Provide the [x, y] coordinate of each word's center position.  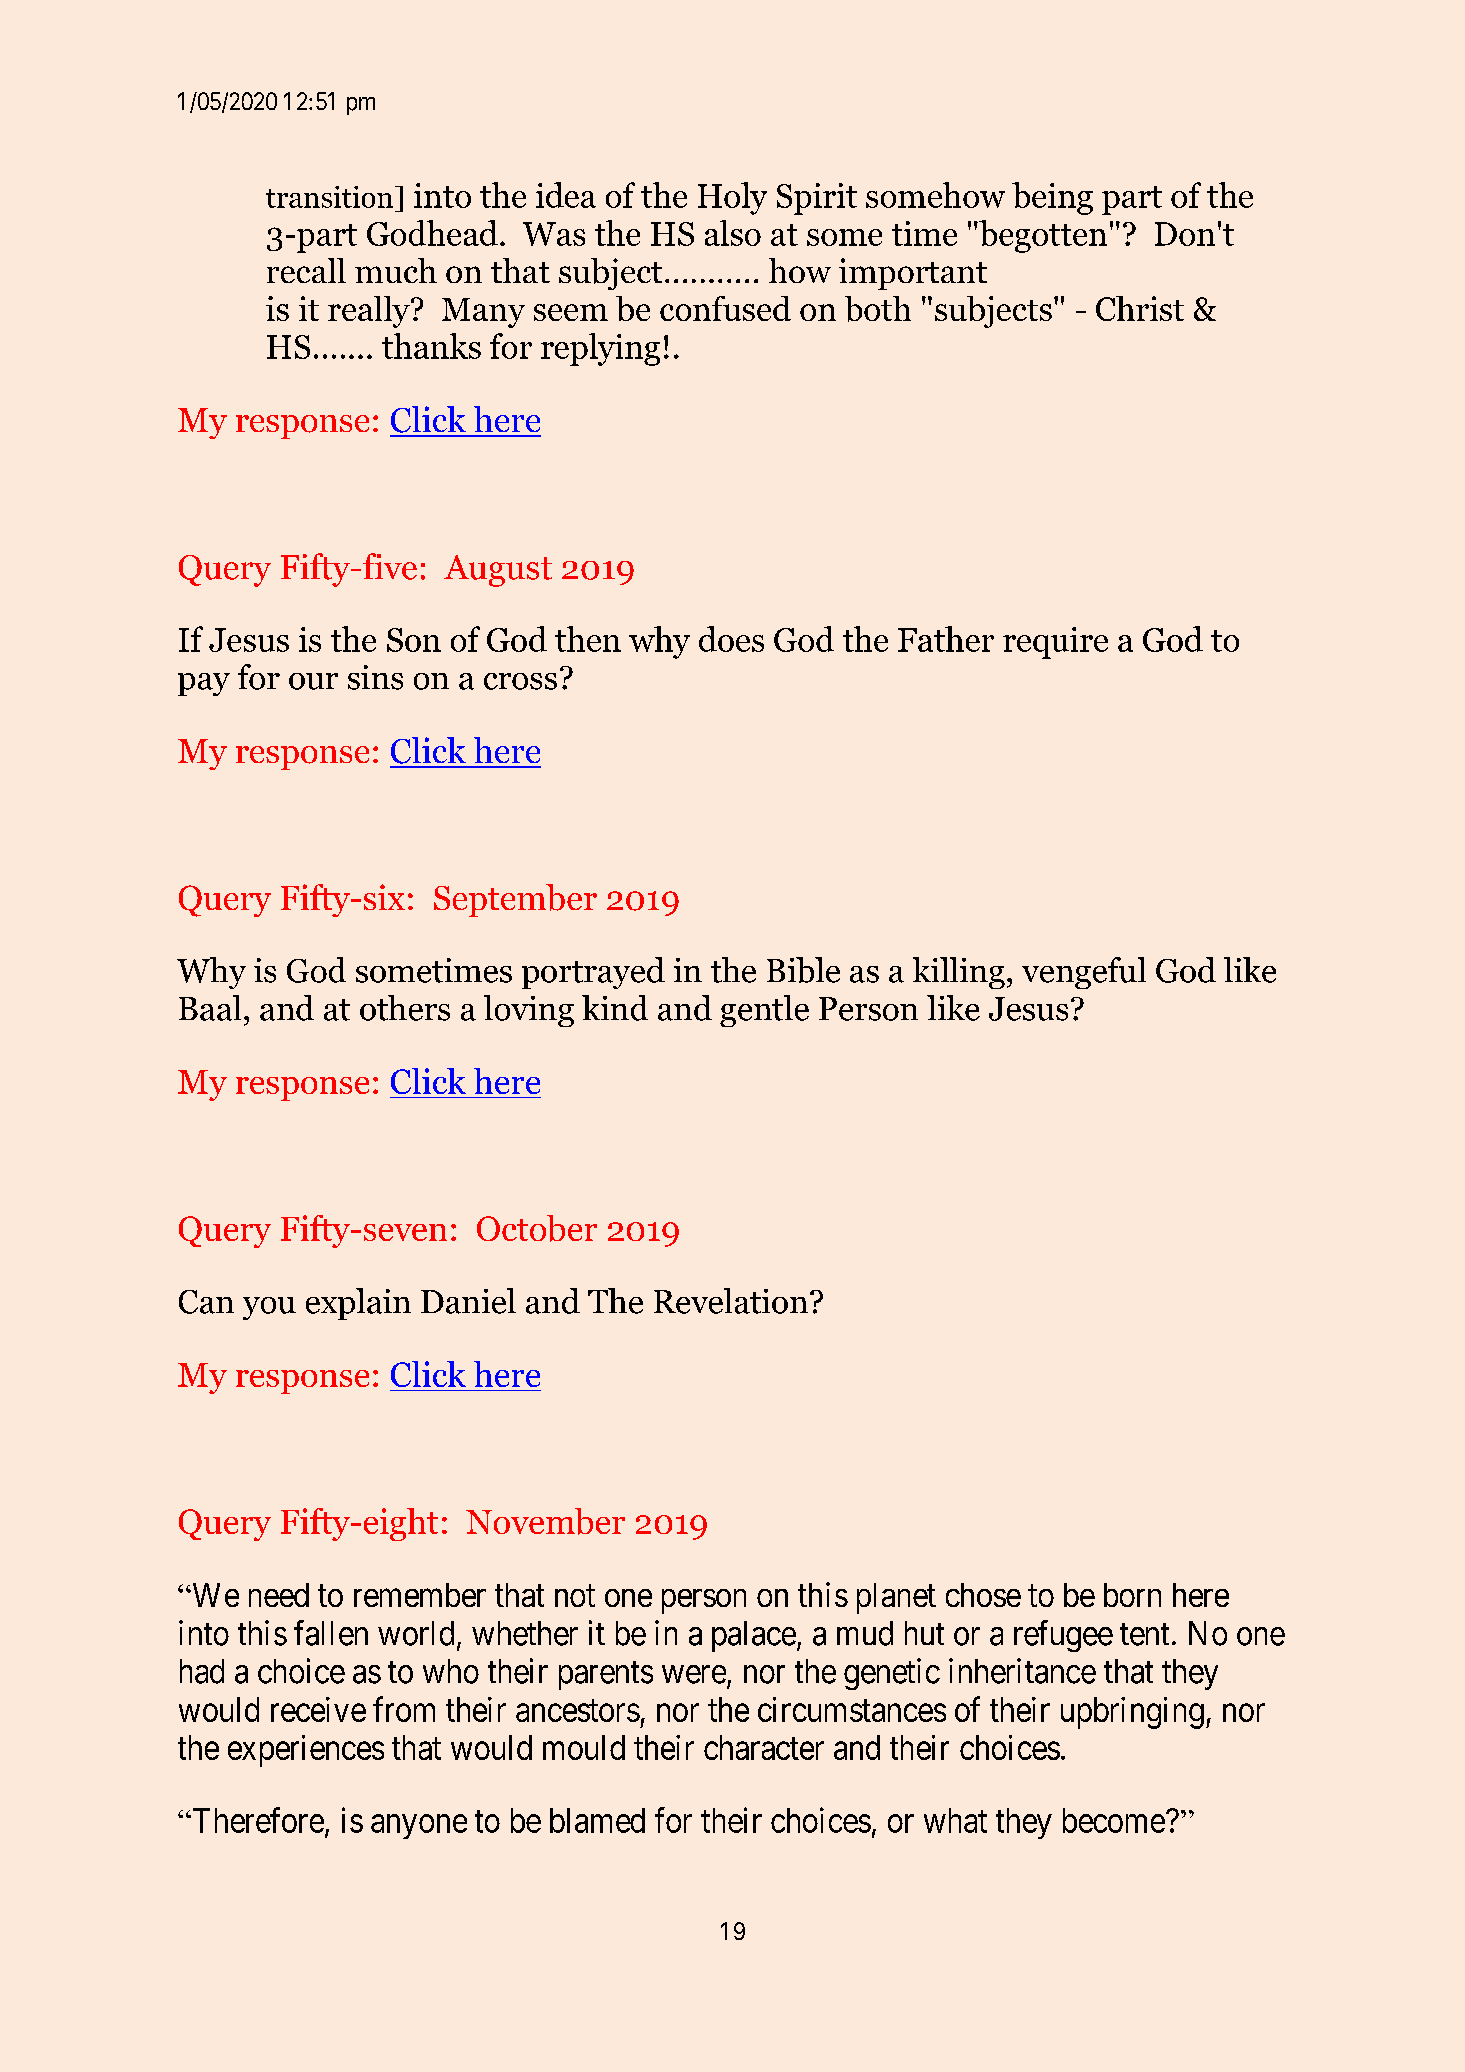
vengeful [1084, 973]
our [313, 681]
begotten [1042, 236]
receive [318, 1709]
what [955, 1820]
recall [306, 270]
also [733, 233]
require [1055, 643]
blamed [597, 1820]
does [731, 639]
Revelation [731, 1301]
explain [358, 1304]
